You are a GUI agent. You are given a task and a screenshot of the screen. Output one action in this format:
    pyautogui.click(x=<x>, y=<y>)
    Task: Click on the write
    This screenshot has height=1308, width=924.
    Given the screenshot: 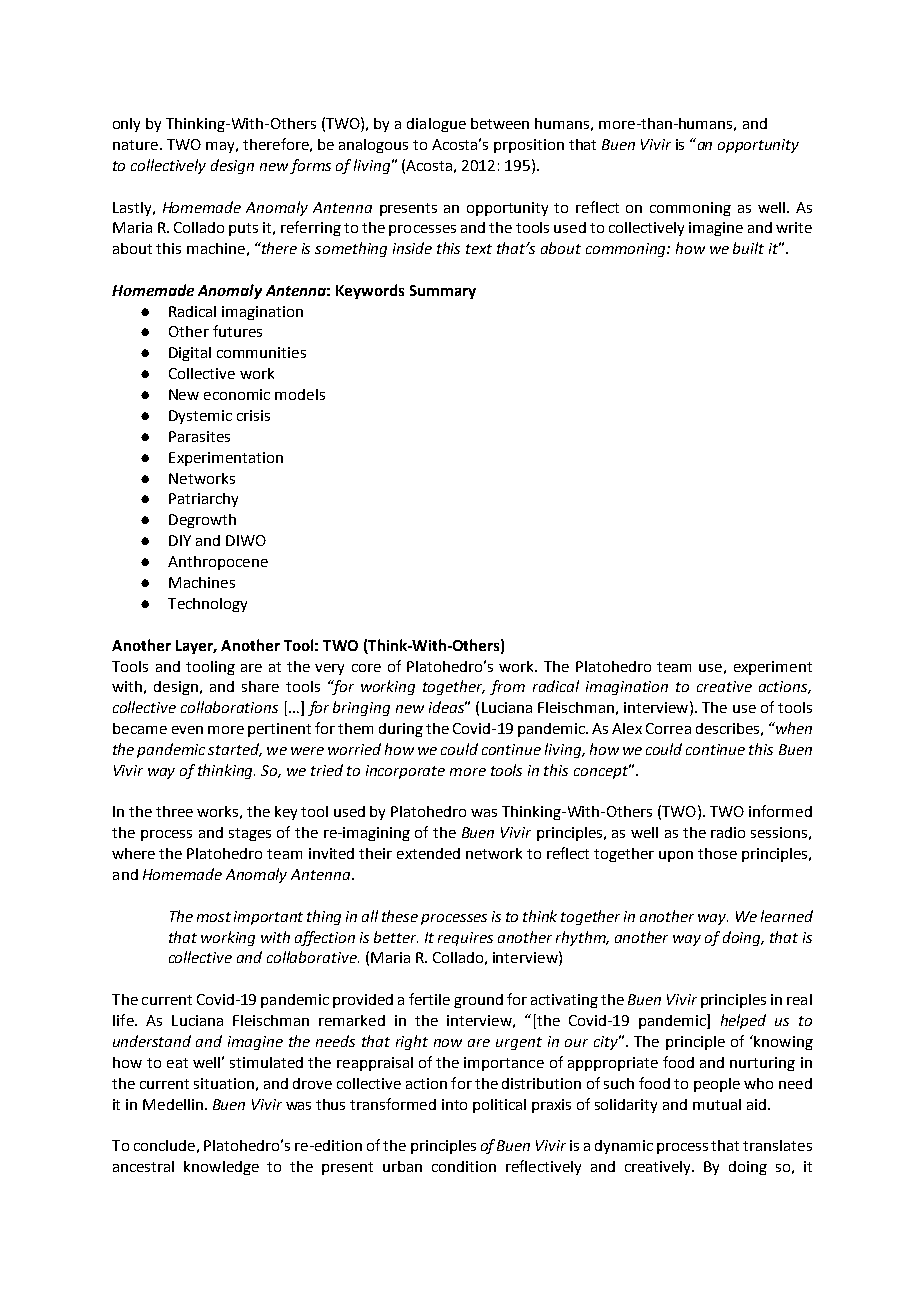 What is the action you would take?
    pyautogui.click(x=794, y=227)
